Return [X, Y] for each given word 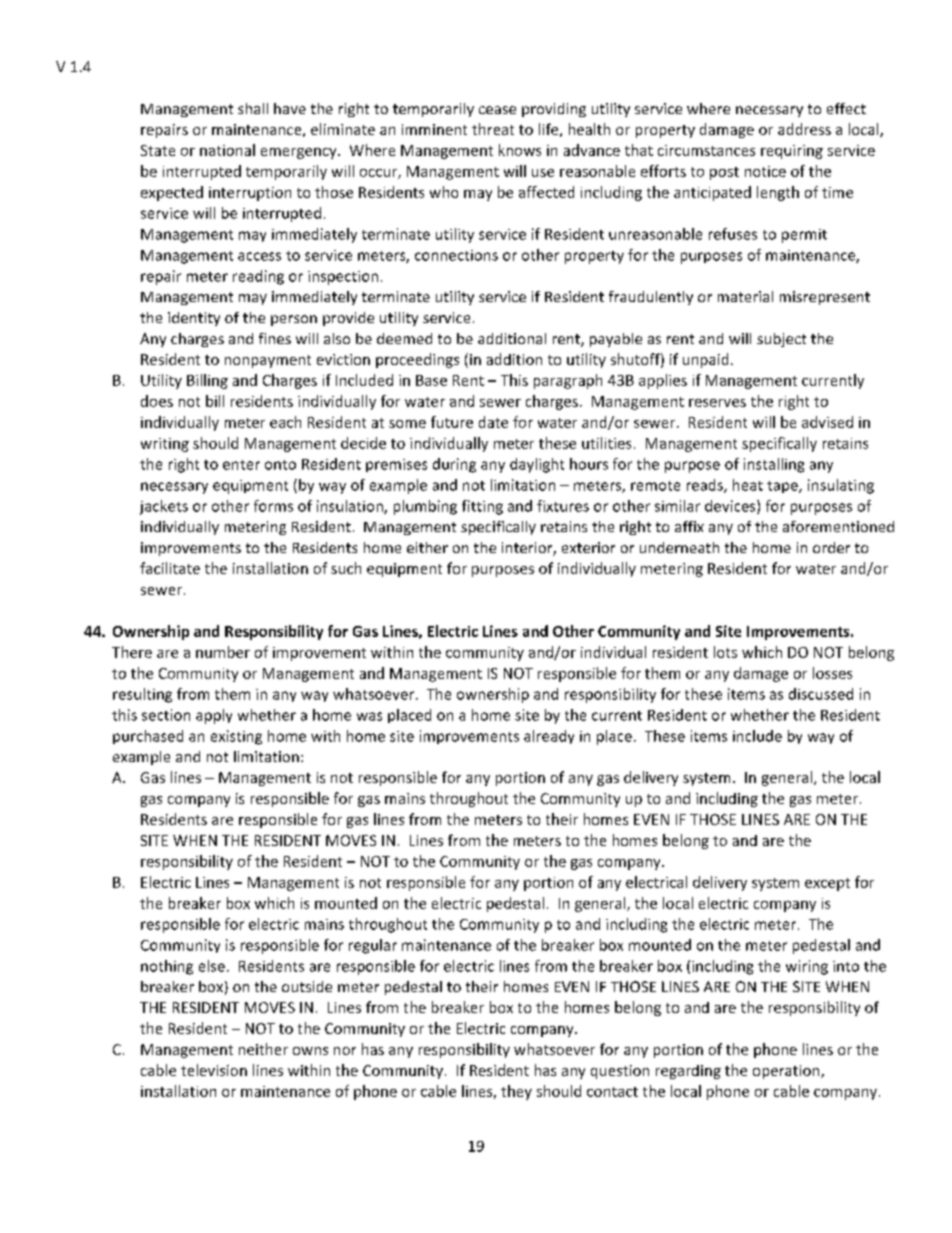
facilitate [170, 568]
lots [725, 652]
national [227, 150]
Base [431, 380]
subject [781, 340]
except [827, 884]
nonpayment [268, 361]
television [214, 1070]
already [549, 737]
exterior [588, 547]
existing [236, 737]
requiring [792, 152]
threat [493, 129]
